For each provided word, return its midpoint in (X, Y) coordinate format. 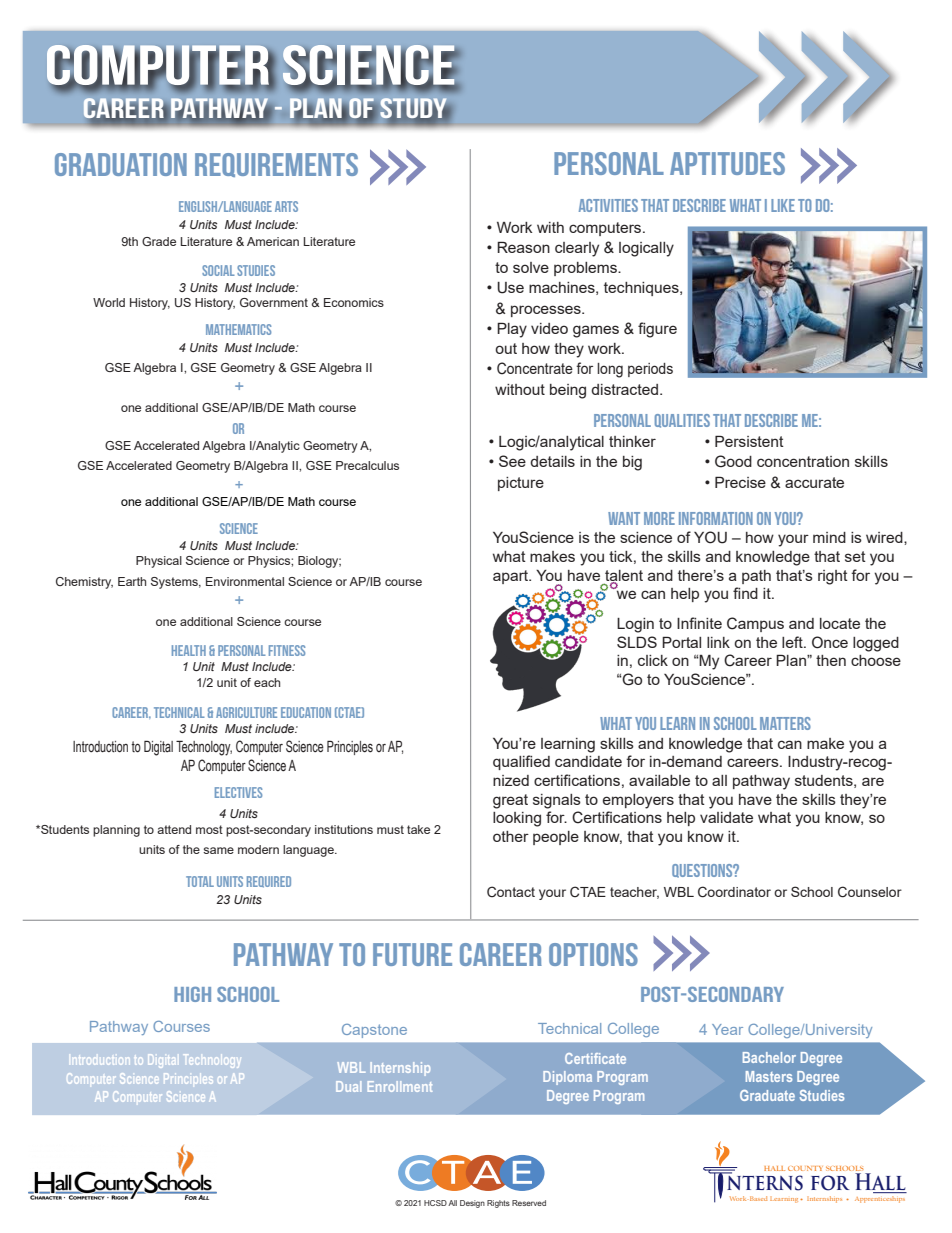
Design (472, 1204)
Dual (348, 1086)
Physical (159, 562)
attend (174, 829)
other (511, 836)
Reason (523, 247)
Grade (159, 241)
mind (829, 537)
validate (726, 817)
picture (521, 484)
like (783, 205)
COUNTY (805, 1168)
